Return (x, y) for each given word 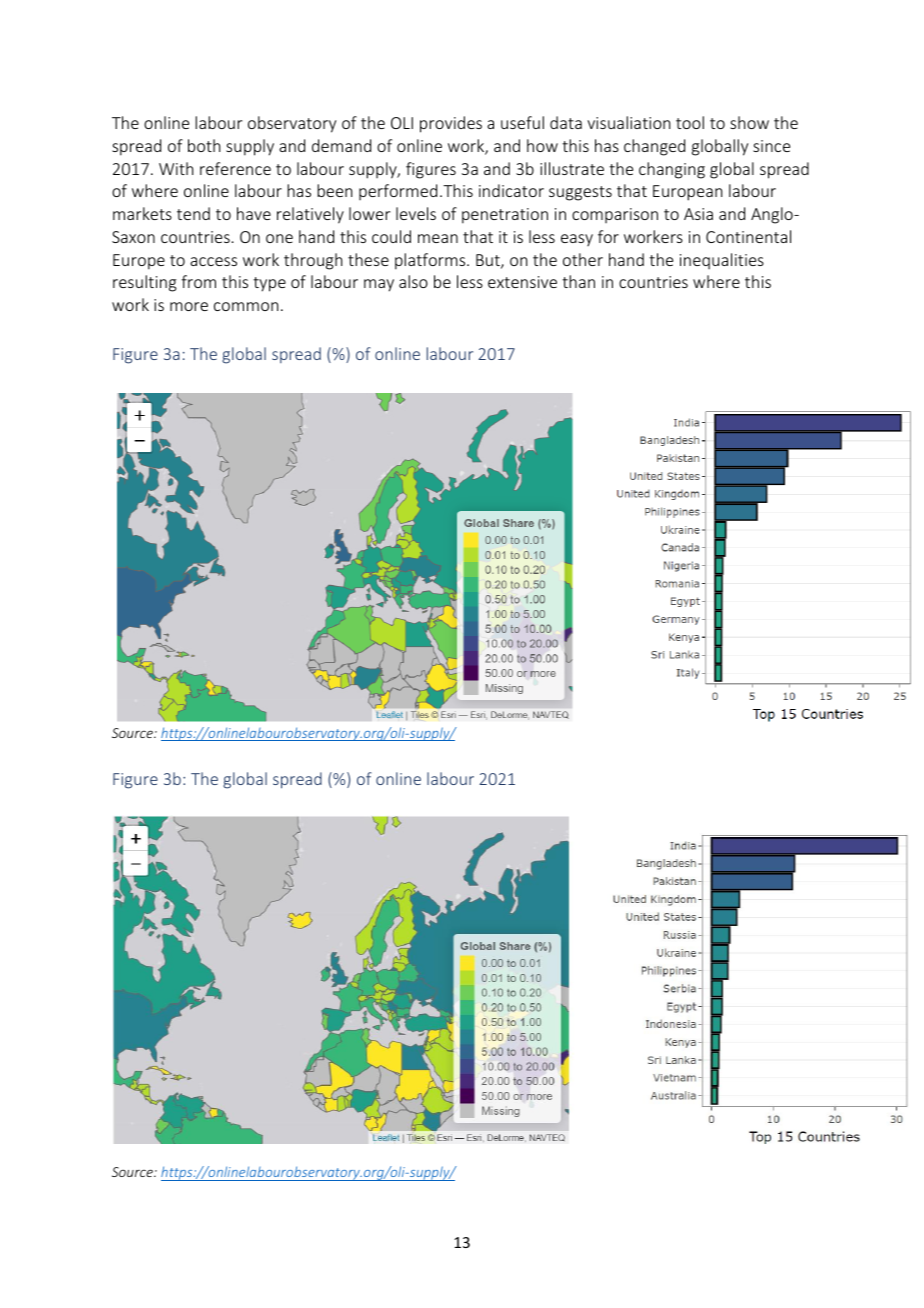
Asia (698, 214)
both (204, 145)
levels (416, 213)
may (379, 285)
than (578, 281)
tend (193, 213)
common (246, 306)
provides (451, 124)
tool (690, 122)
